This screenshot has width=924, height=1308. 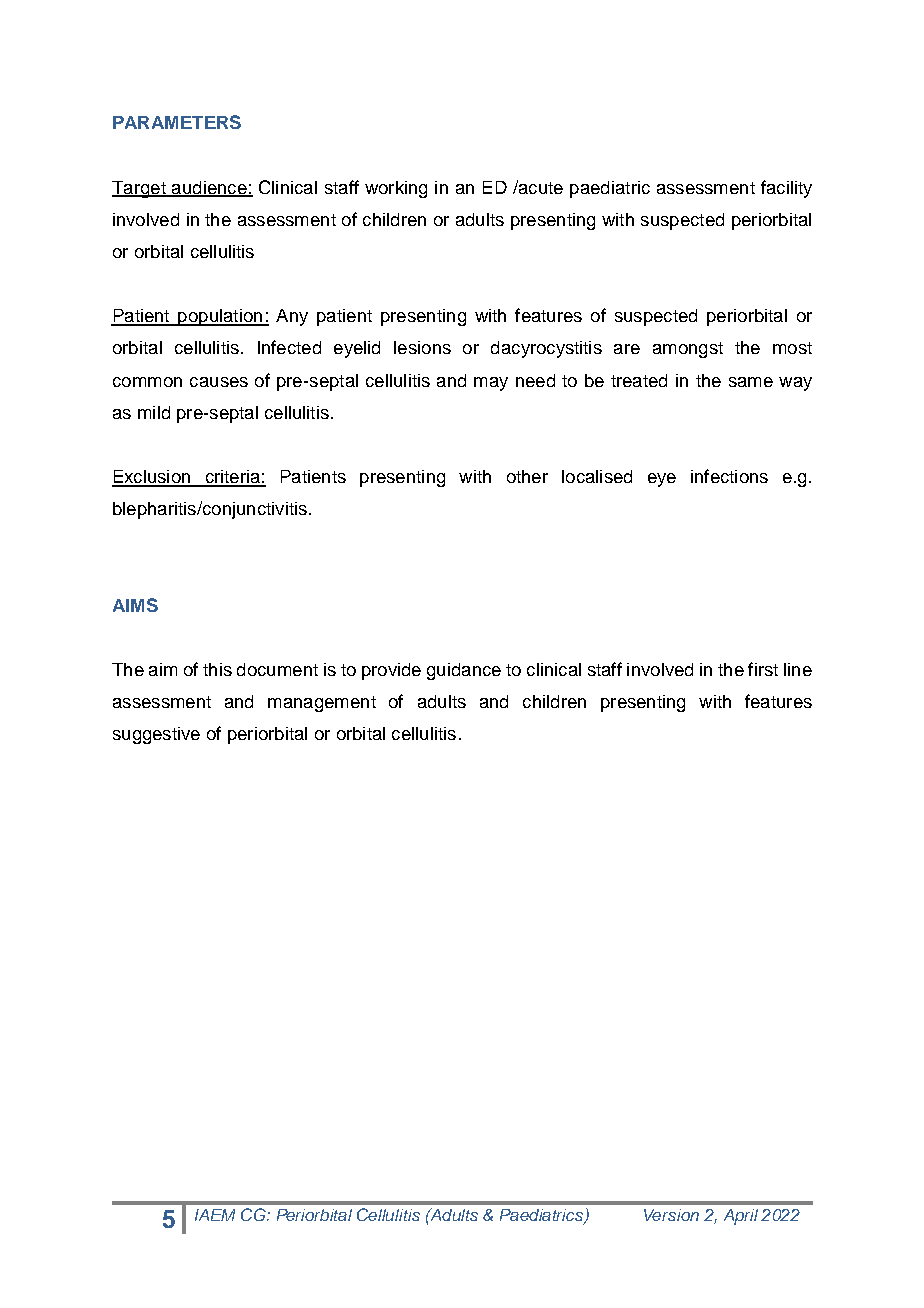 What do you see at coordinates (751, 382) in the screenshot?
I see `same` at bounding box center [751, 382].
